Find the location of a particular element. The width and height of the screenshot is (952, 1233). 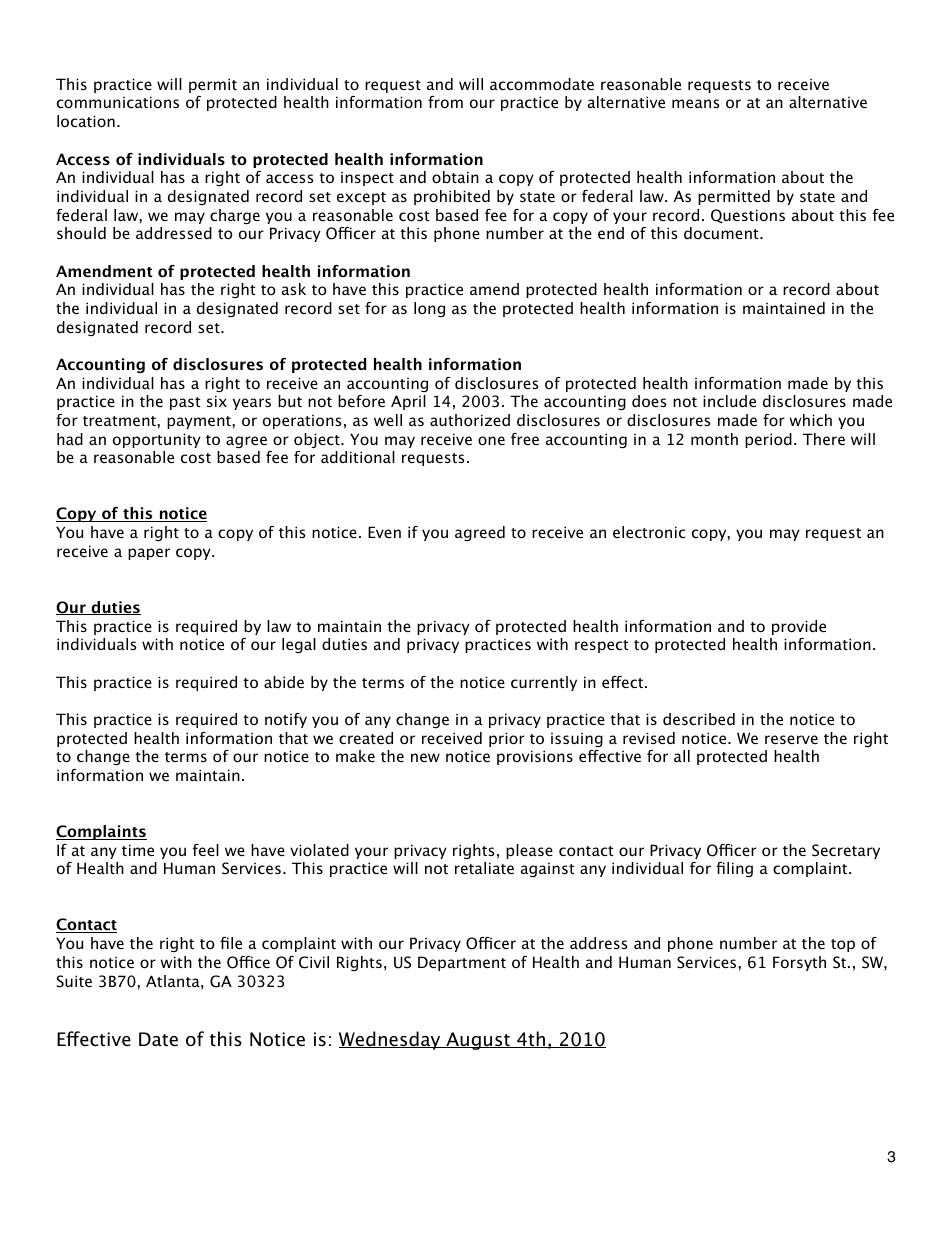

provide is located at coordinates (799, 627).
